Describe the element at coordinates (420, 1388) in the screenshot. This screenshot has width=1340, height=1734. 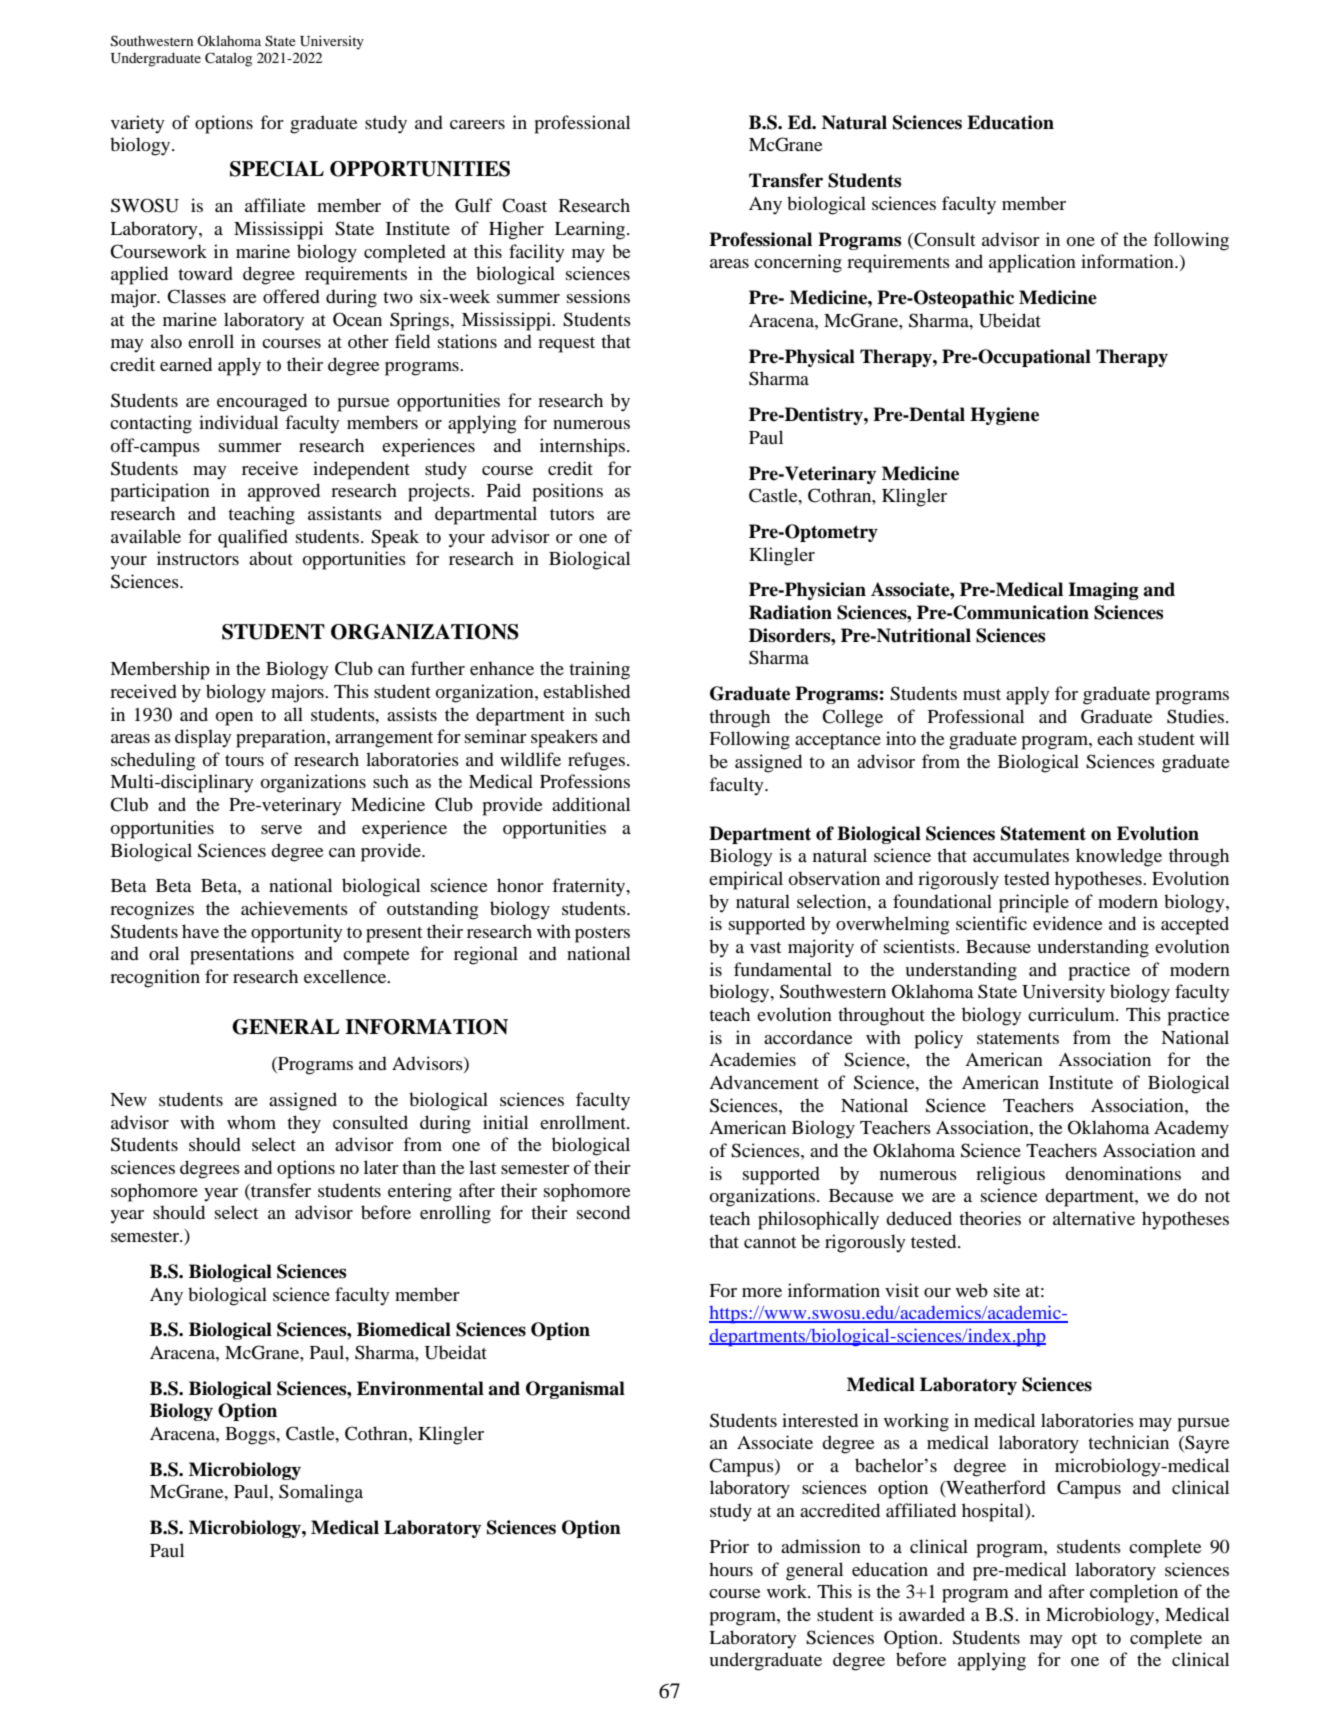
I see `Environmental` at that location.
